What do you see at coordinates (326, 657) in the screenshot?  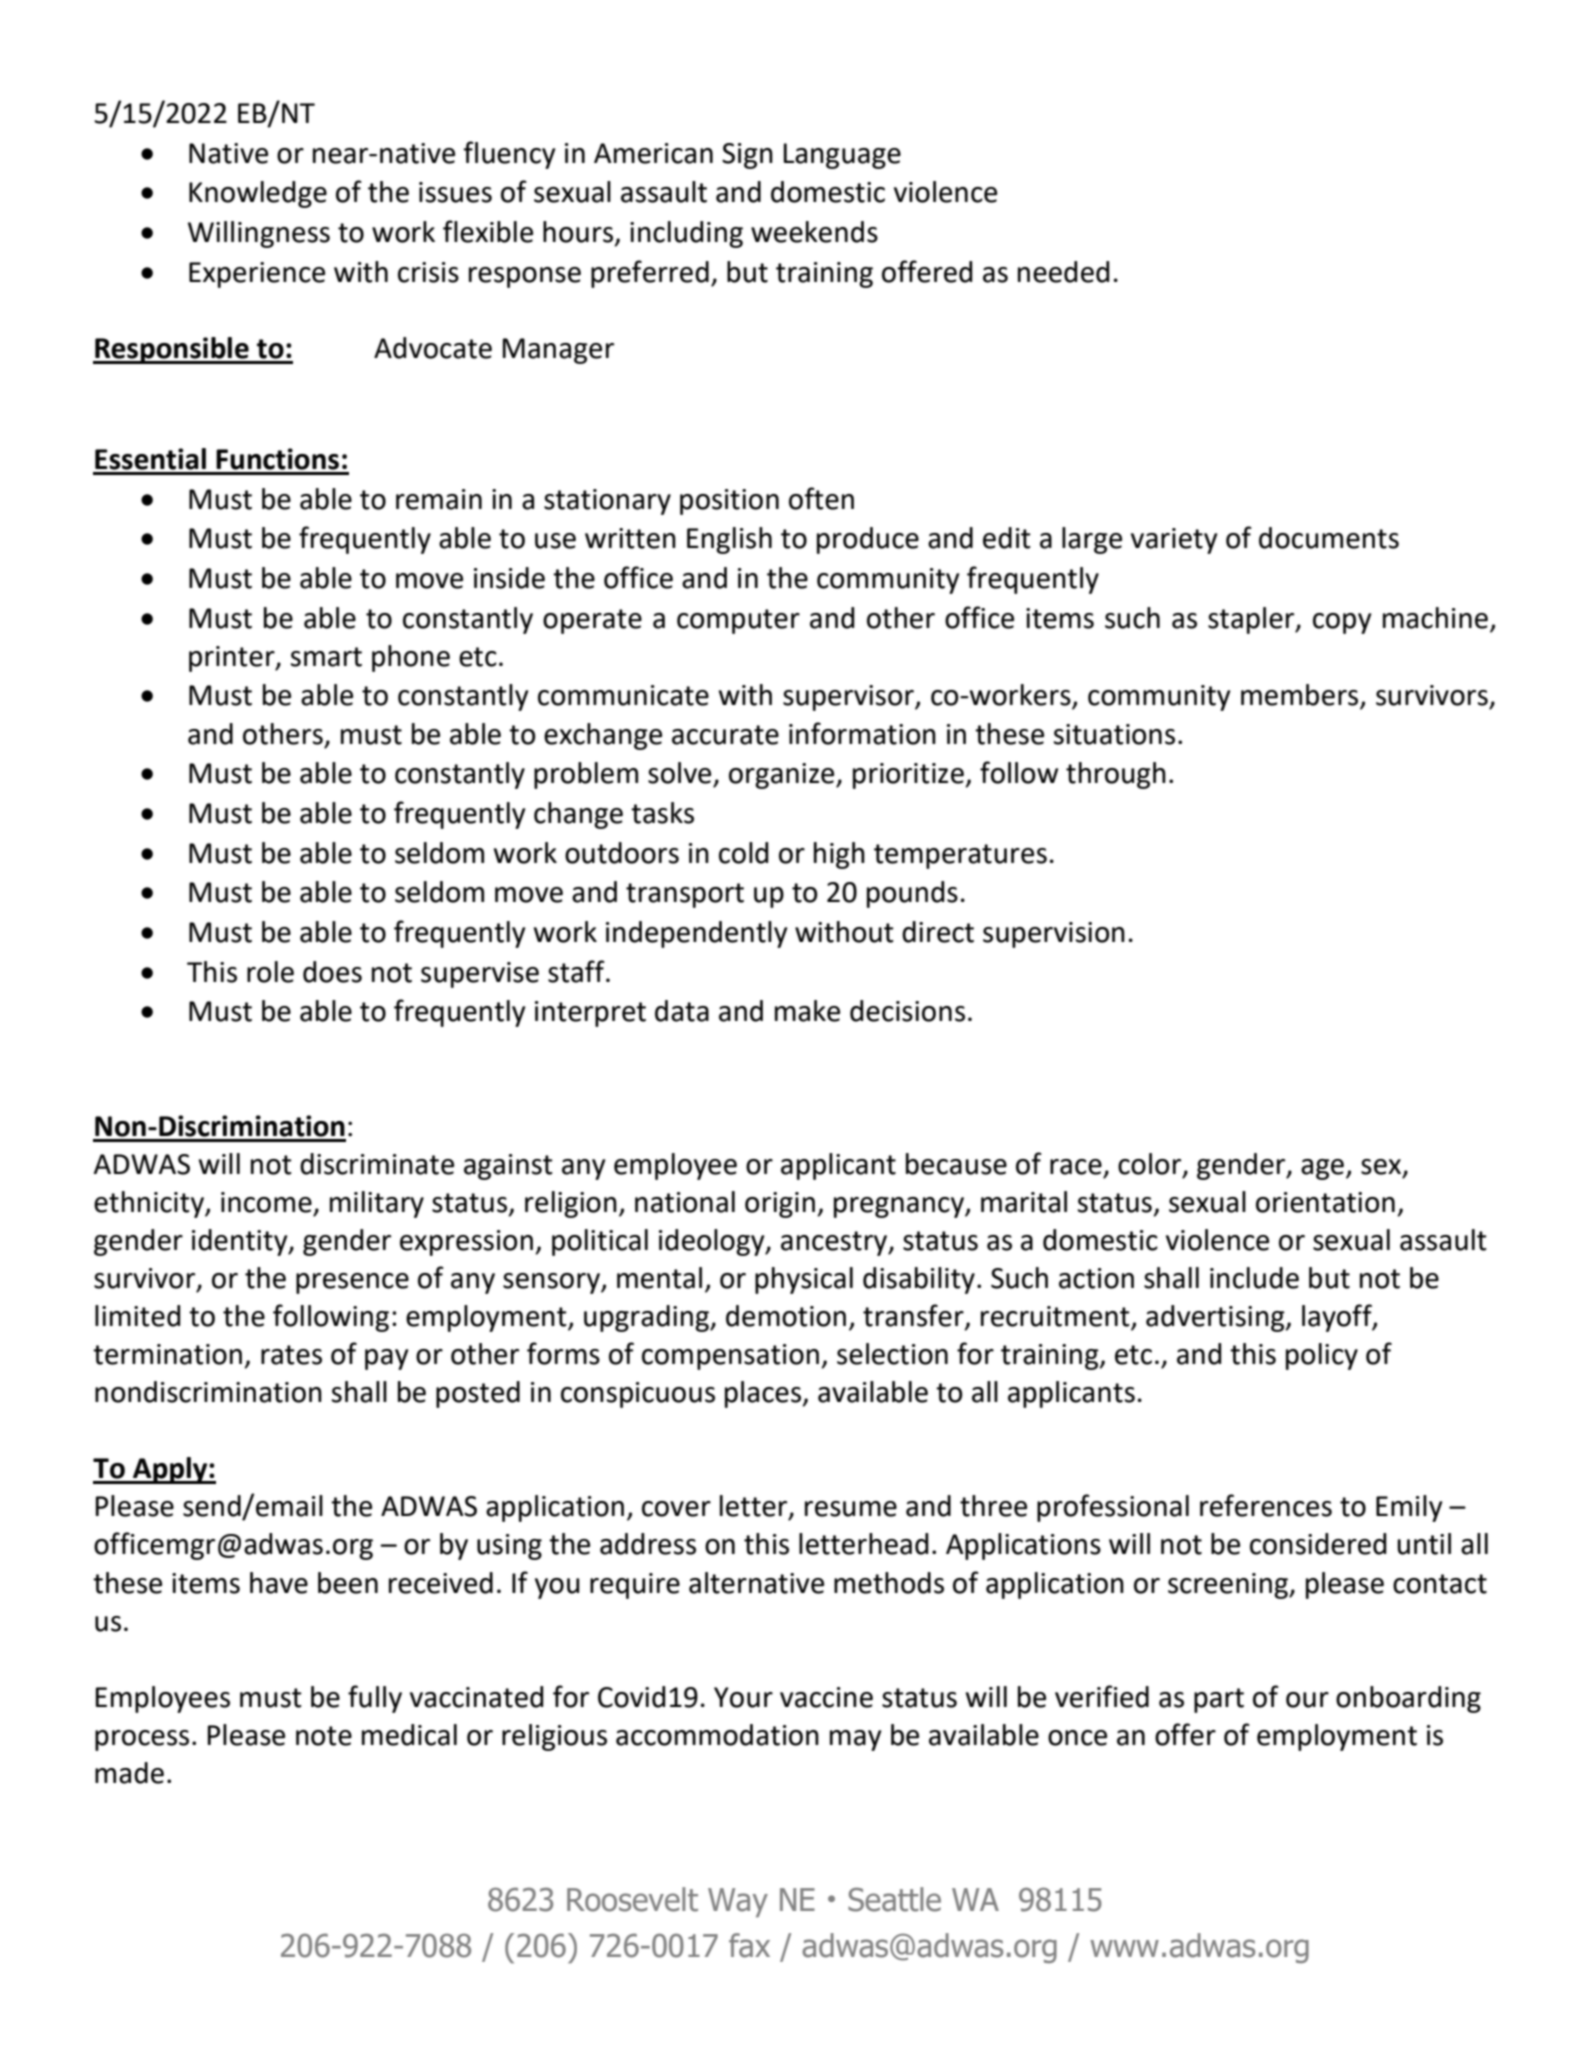 I see `smart` at bounding box center [326, 657].
